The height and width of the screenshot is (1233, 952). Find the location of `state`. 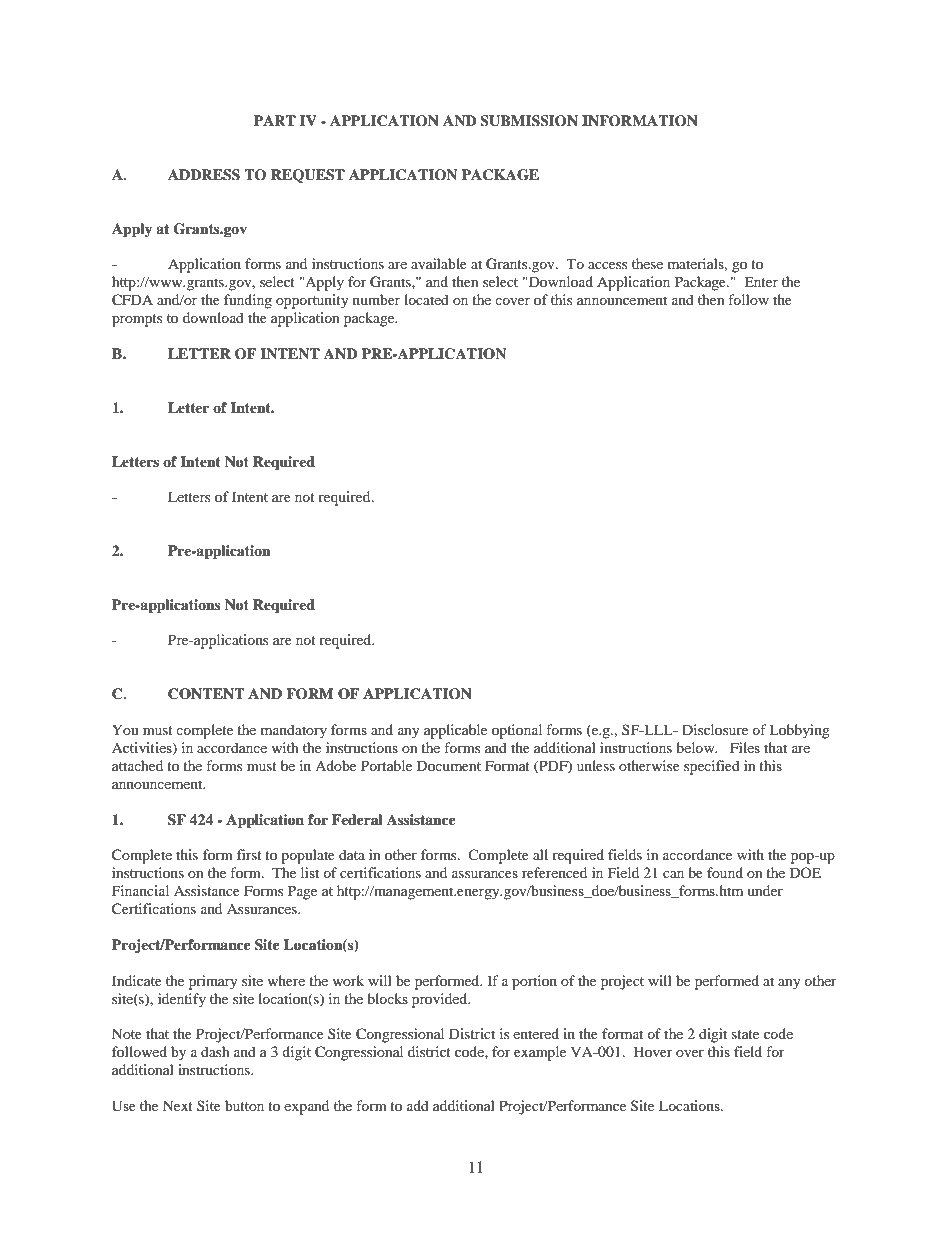

state is located at coordinates (745, 1034).
